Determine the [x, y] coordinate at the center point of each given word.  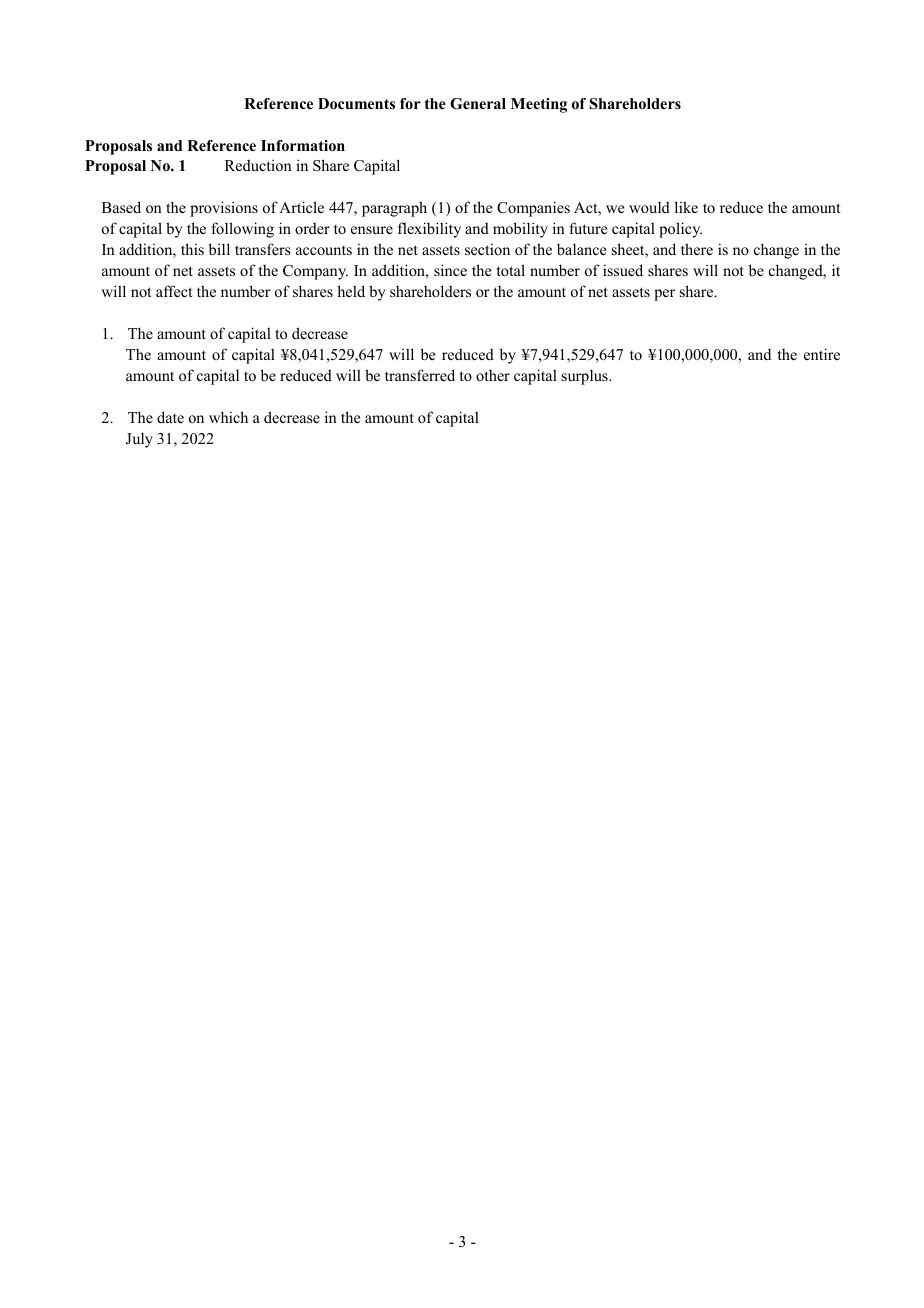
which [228, 417]
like [686, 207]
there [697, 249]
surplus [586, 377]
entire [822, 354]
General [478, 104]
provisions [224, 209]
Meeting [539, 105]
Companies [533, 209]
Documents [356, 104]
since [450, 270]
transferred [420, 375]
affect [174, 291]
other [493, 375]
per [664, 295]
